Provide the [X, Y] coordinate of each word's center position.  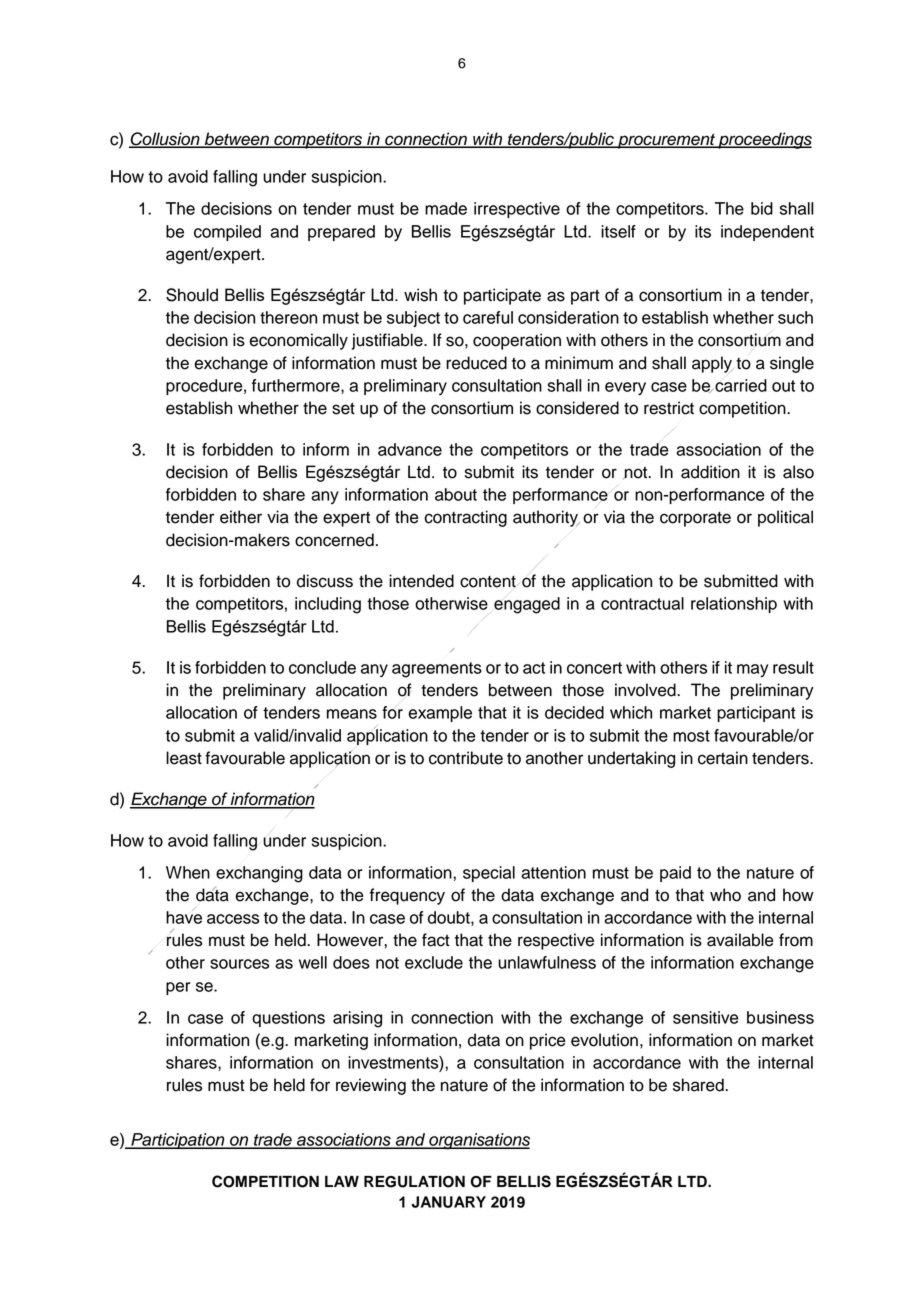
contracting [465, 518]
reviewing [371, 1086]
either [241, 517]
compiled [227, 233]
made [446, 208]
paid [675, 874]
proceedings [764, 140]
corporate [695, 519]
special [489, 874]
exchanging [259, 874]
